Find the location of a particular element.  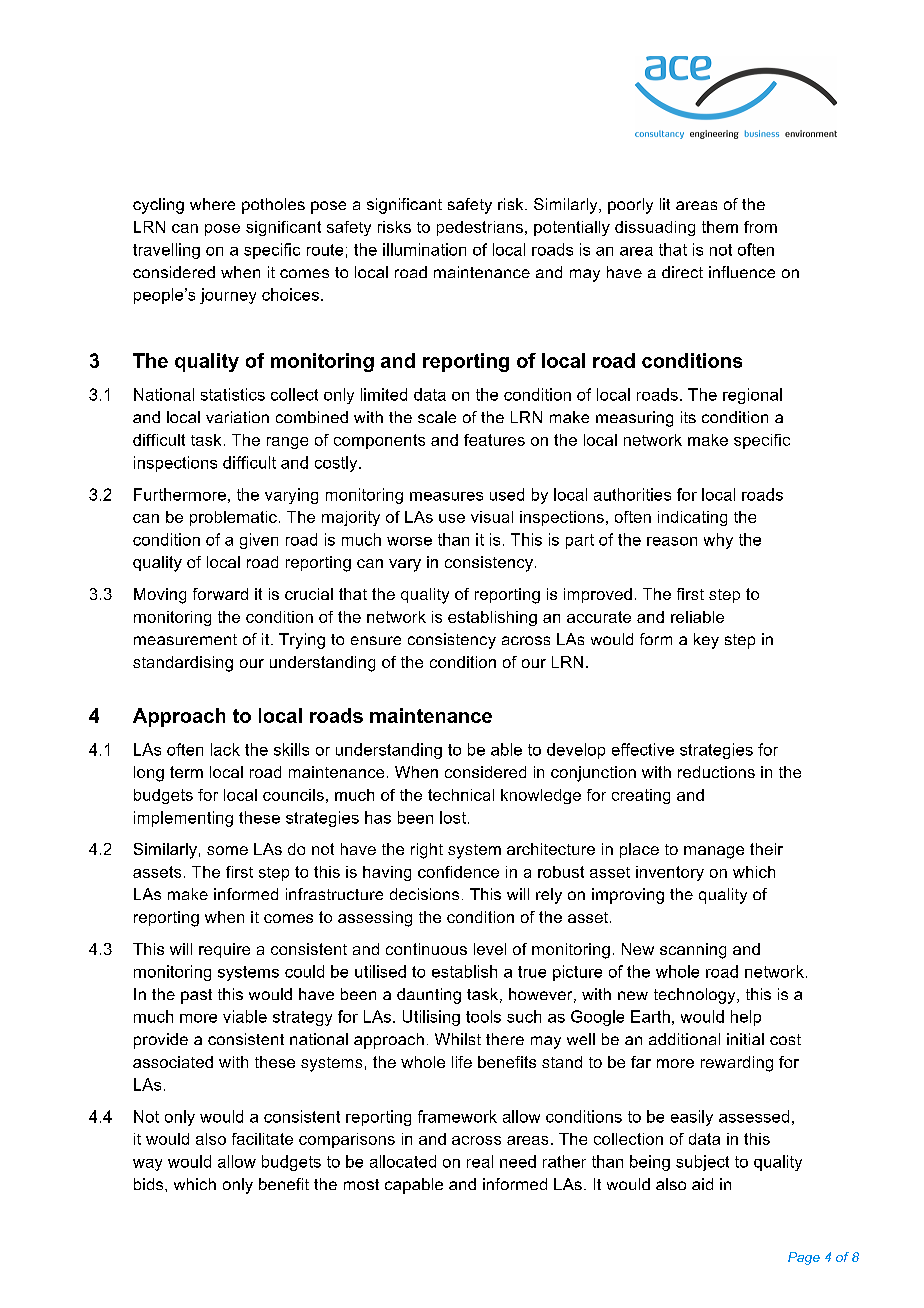

manage is located at coordinates (714, 852).
